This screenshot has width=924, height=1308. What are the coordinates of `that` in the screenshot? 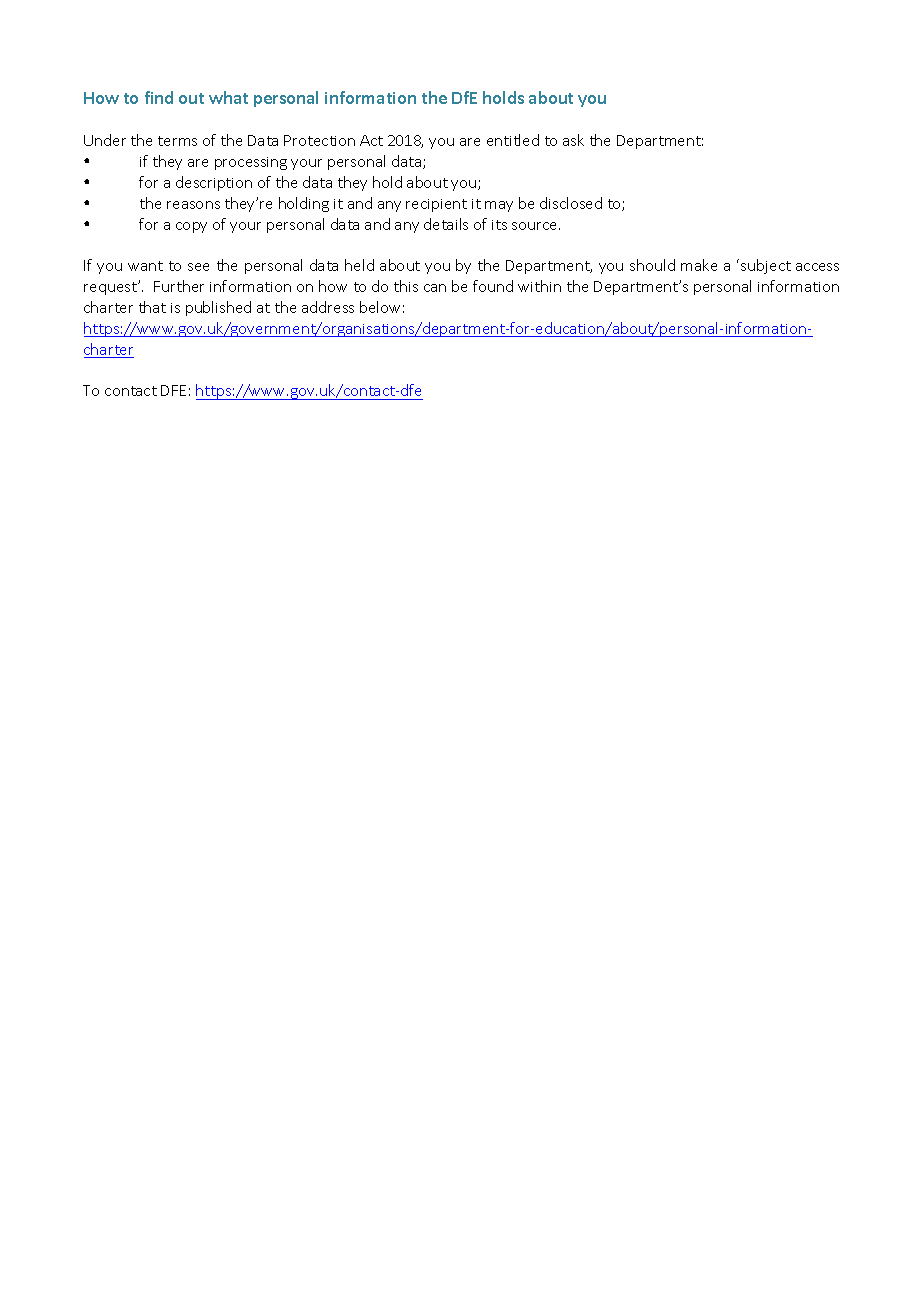 It's located at (152, 307).
